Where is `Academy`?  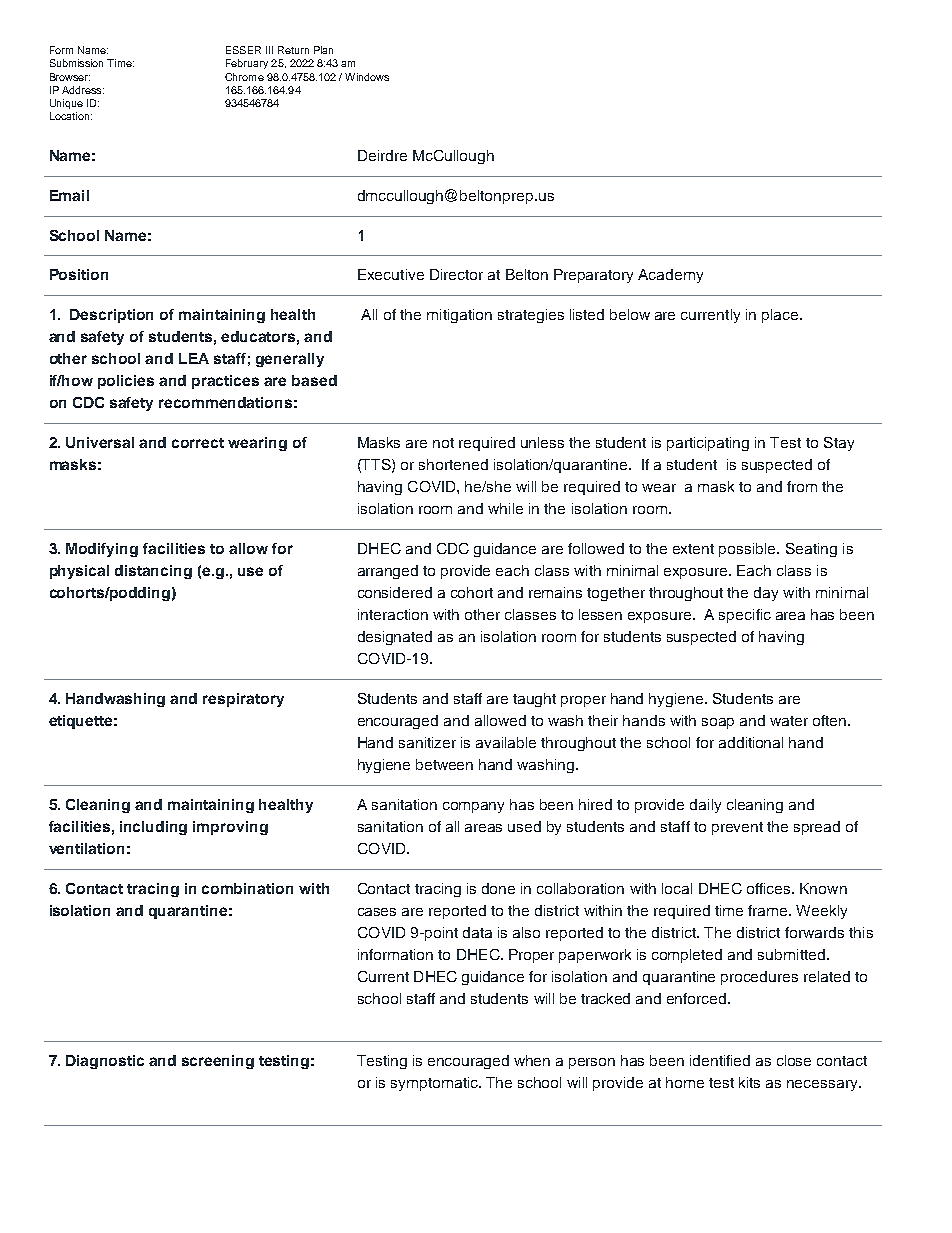
Academy is located at coordinates (670, 276).
